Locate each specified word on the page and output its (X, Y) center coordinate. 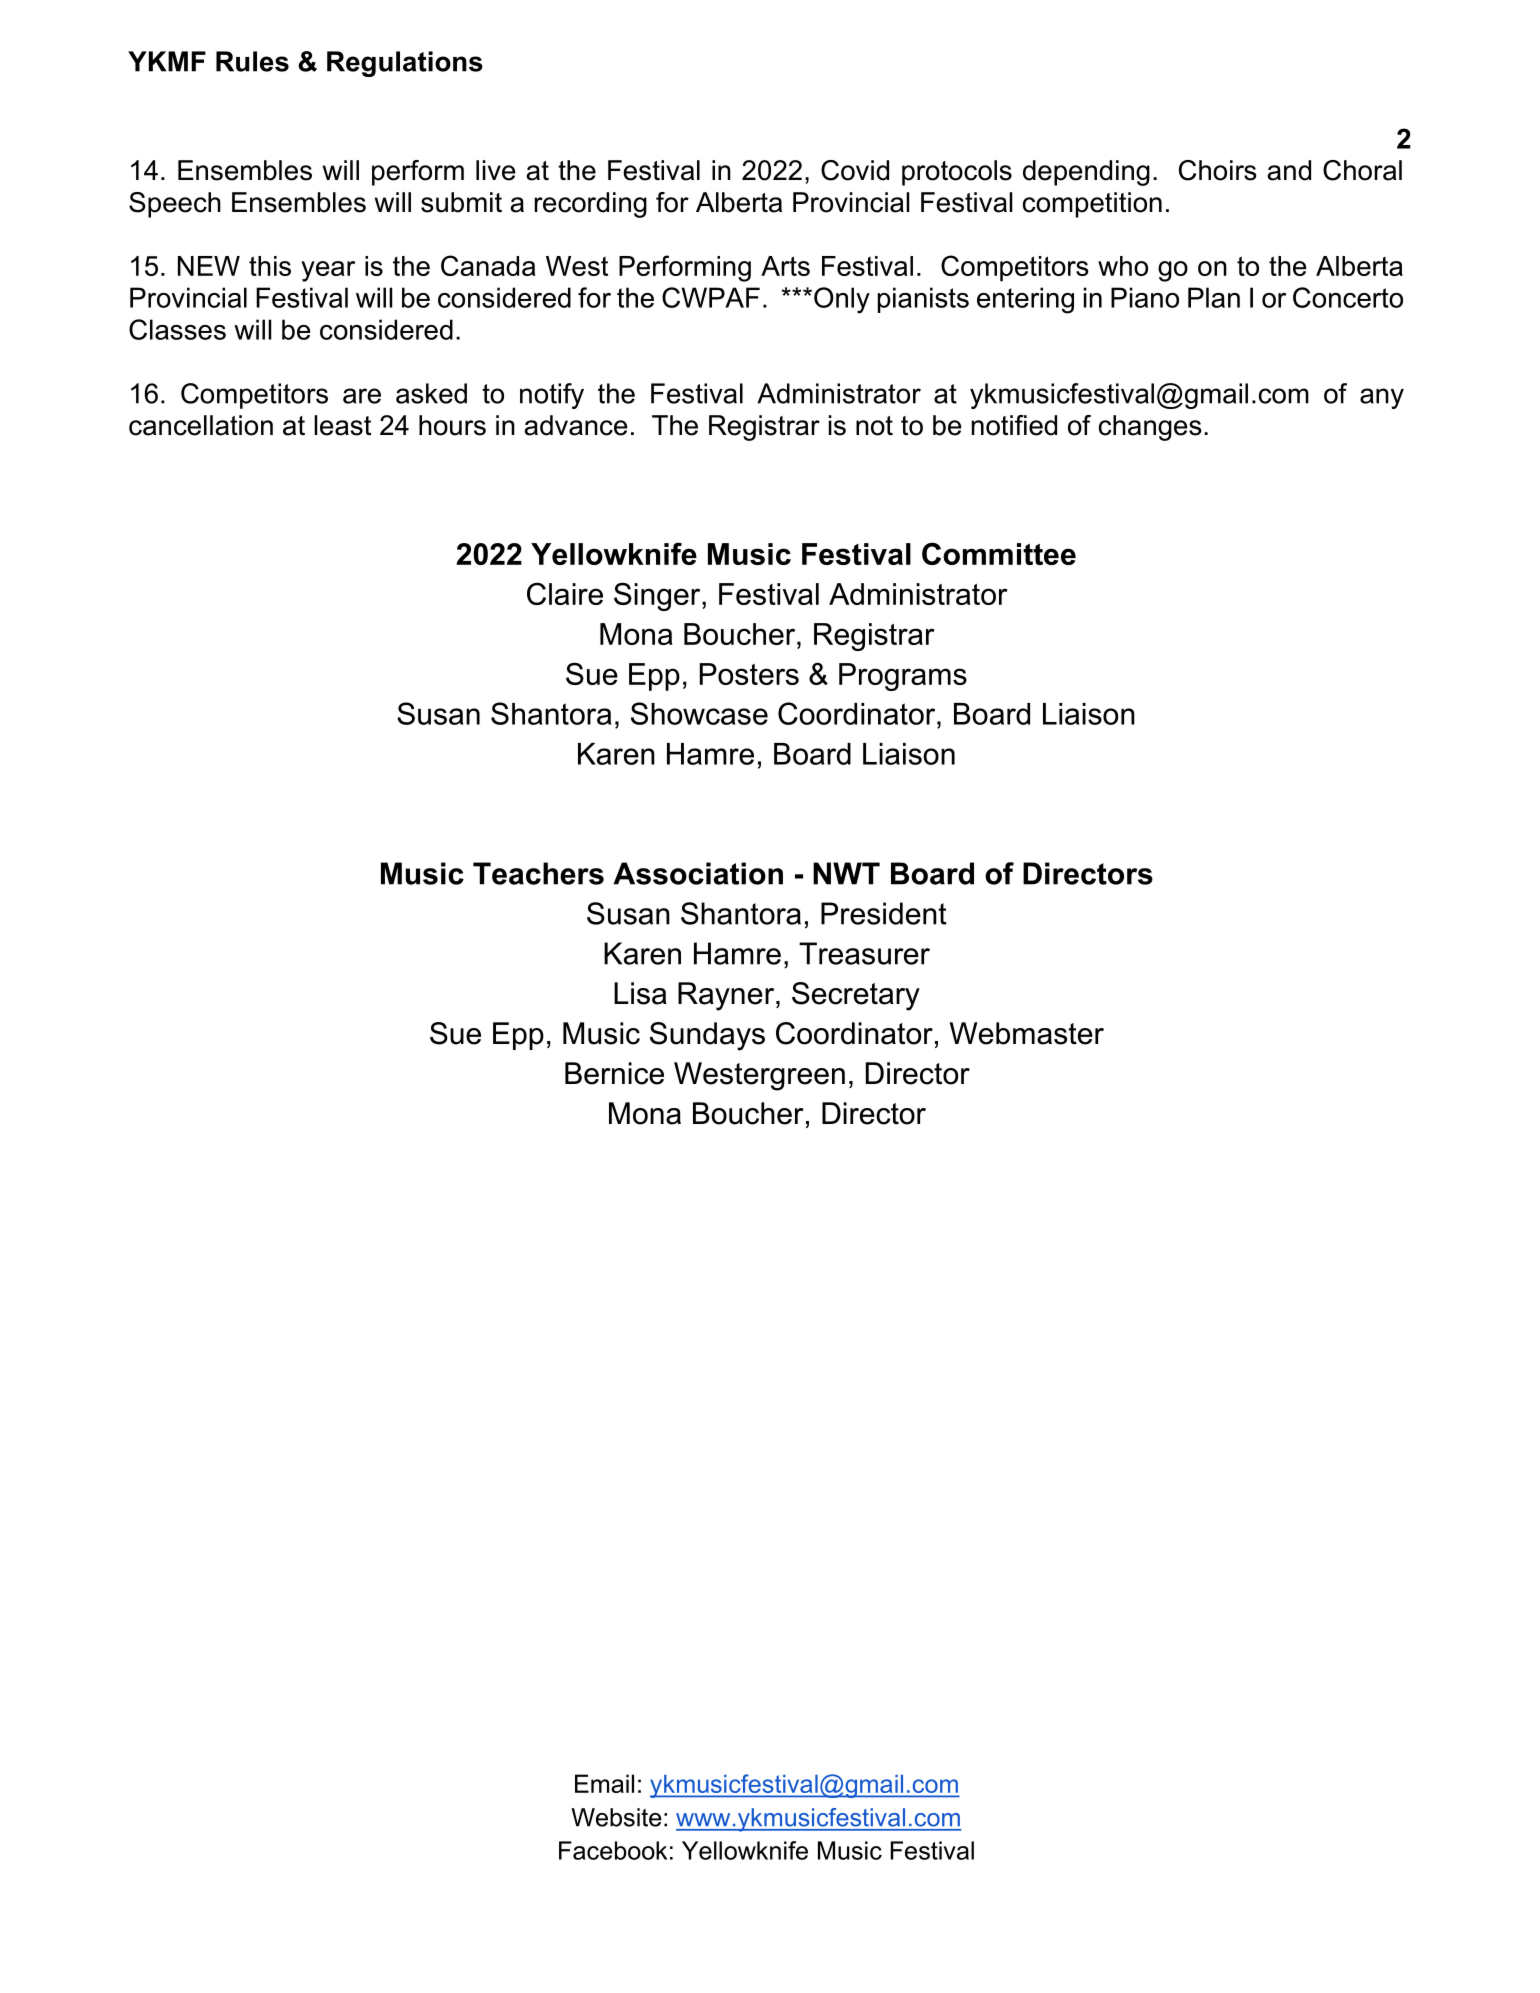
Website (616, 1817)
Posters (749, 674)
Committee (999, 553)
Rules (252, 61)
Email (604, 1783)
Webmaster (1027, 1033)
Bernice (614, 1073)
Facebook (613, 1850)
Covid (855, 170)
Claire (565, 593)
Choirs (1218, 170)
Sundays (707, 1036)
